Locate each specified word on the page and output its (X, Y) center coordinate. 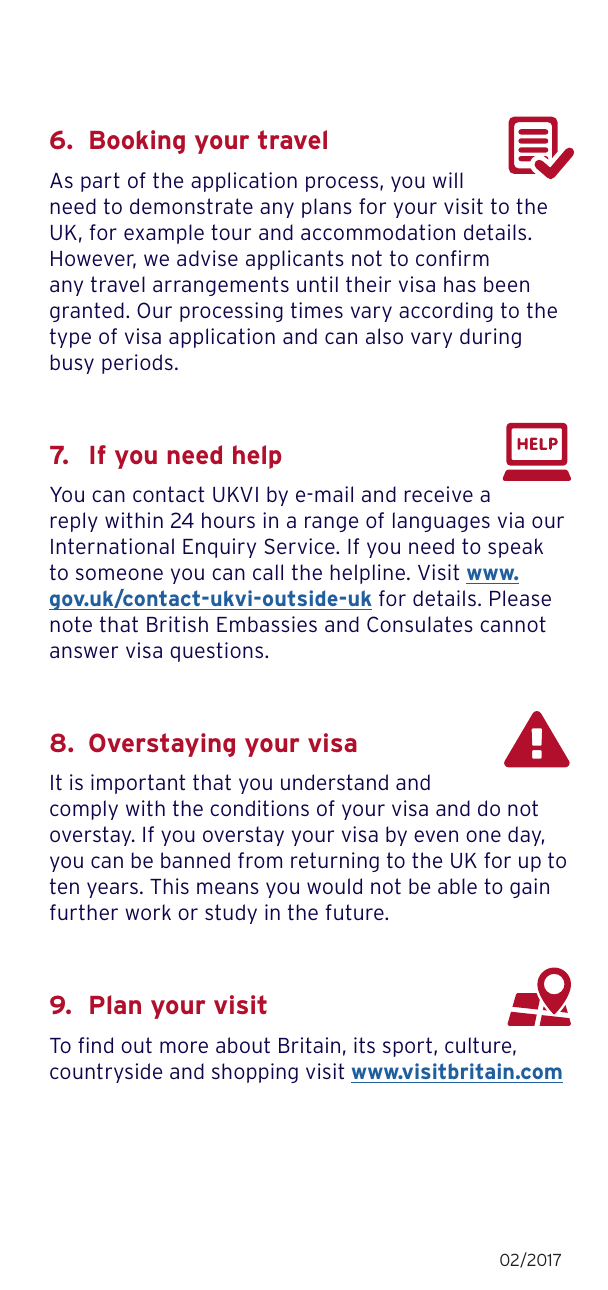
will (448, 180)
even (436, 836)
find (95, 1045)
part (100, 182)
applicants (295, 260)
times (317, 310)
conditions (259, 808)
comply (84, 810)
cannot (513, 624)
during (490, 338)
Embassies (267, 624)
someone (119, 574)
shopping (255, 1073)
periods (137, 364)
